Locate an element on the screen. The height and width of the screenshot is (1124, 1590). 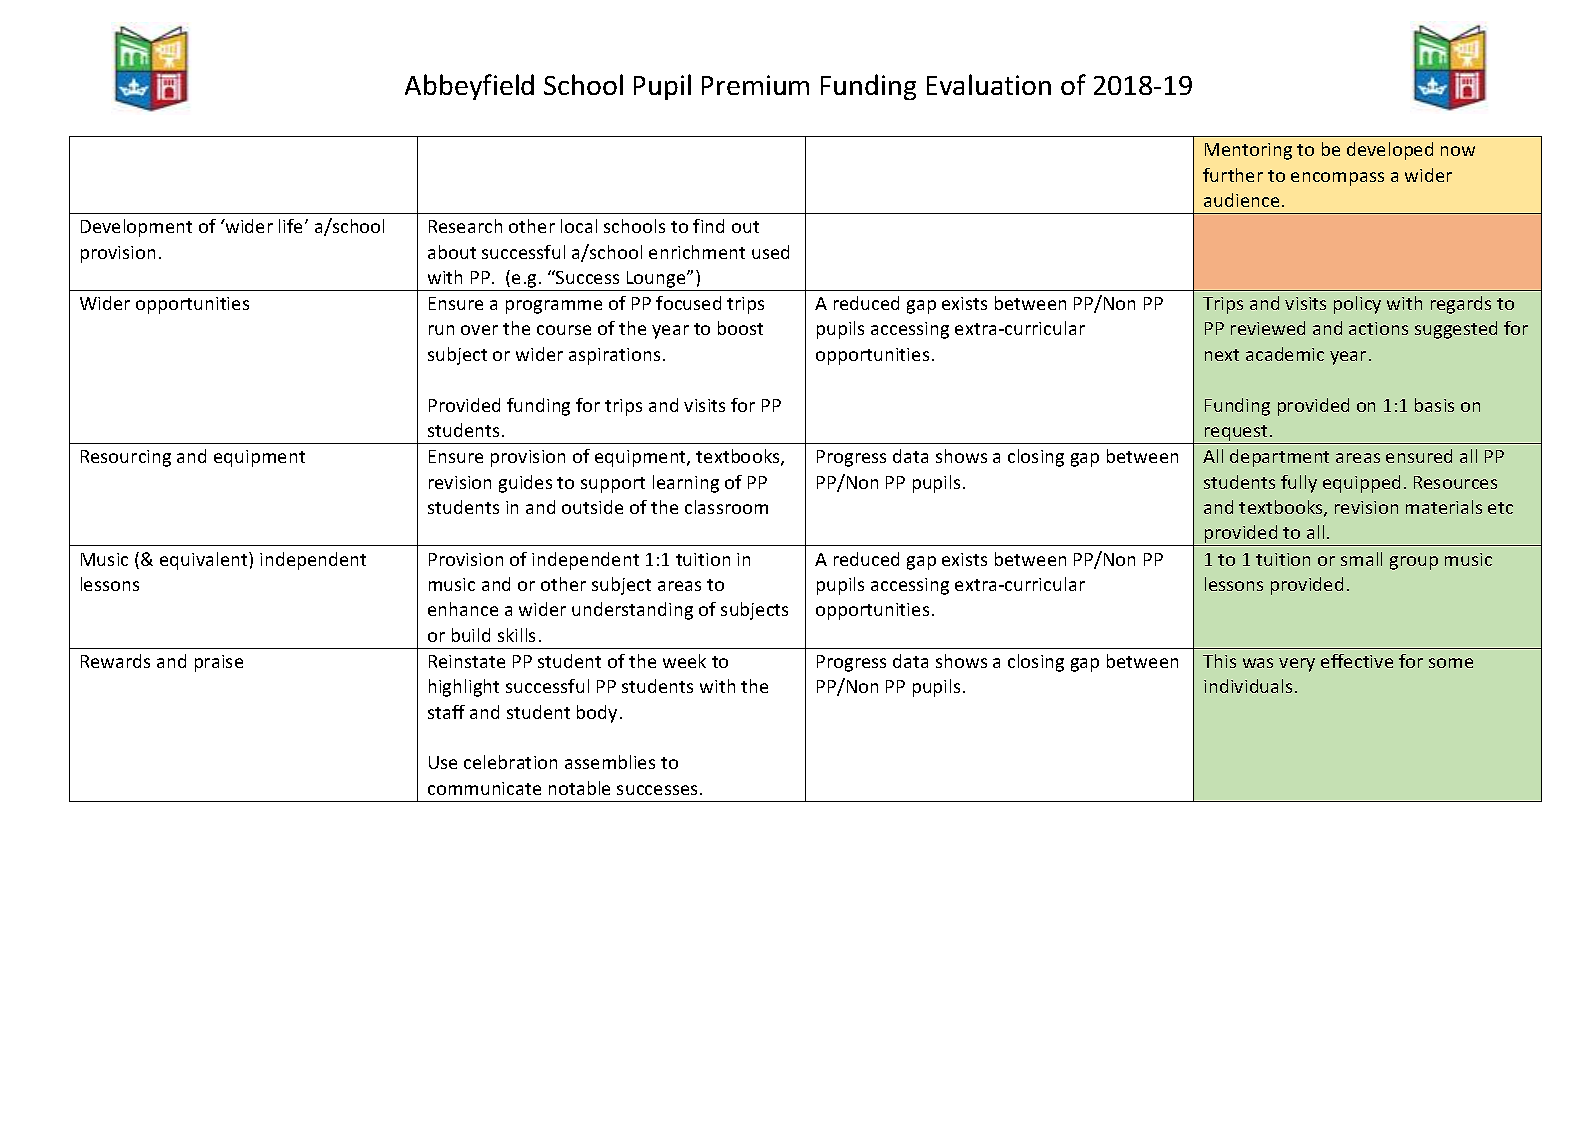
assemblies is located at coordinates (610, 762).
